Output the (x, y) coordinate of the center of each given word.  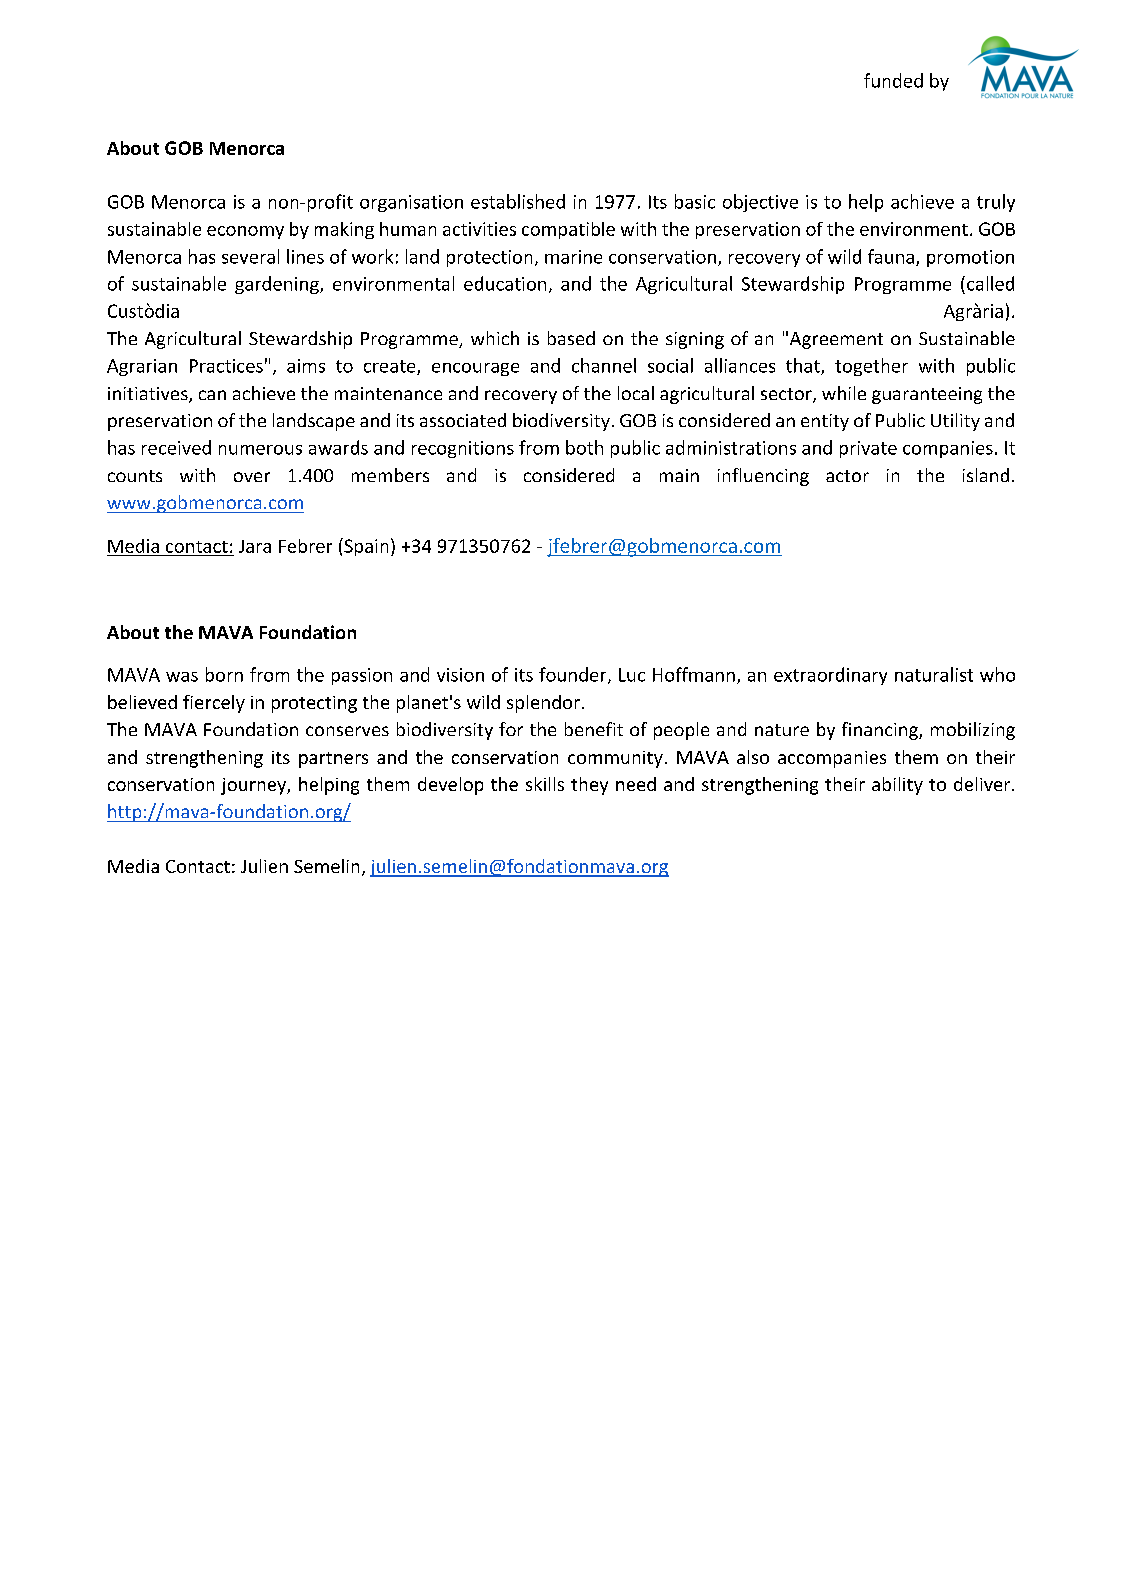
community (615, 759)
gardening (278, 285)
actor (847, 476)
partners (333, 760)
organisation (411, 203)
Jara (255, 546)
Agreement (836, 340)
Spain (365, 547)
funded (893, 80)
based (571, 338)
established (518, 201)
